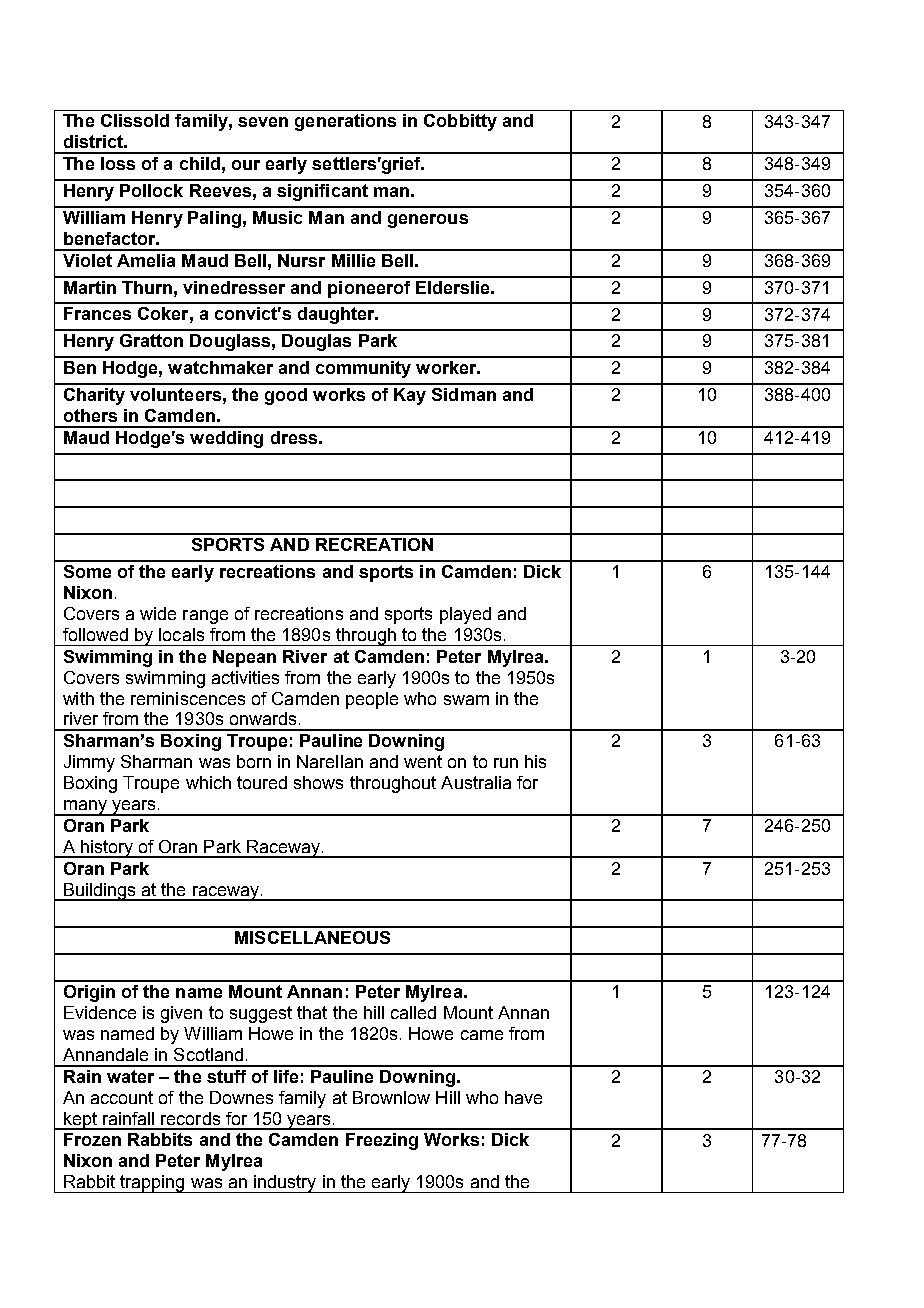  I want to click on seven, so click(263, 122).
